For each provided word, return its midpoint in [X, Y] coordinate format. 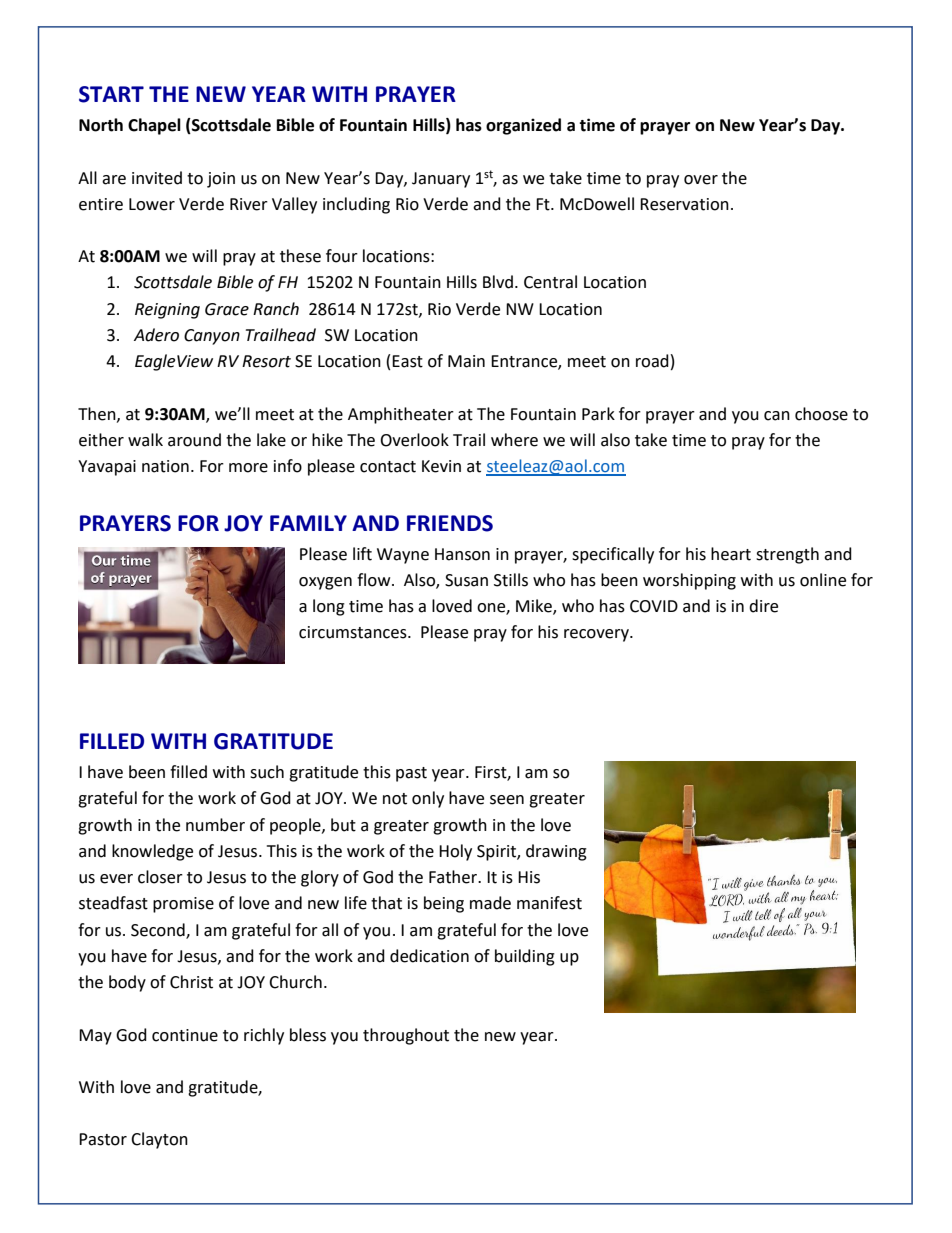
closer [160, 877]
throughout [406, 1036]
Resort [266, 361]
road [652, 361]
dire [763, 606]
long [329, 607]
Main [466, 361]
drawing [556, 852]
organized [523, 126]
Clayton [159, 1140]
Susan [466, 580]
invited [157, 178]
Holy [455, 852]
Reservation [684, 204]
